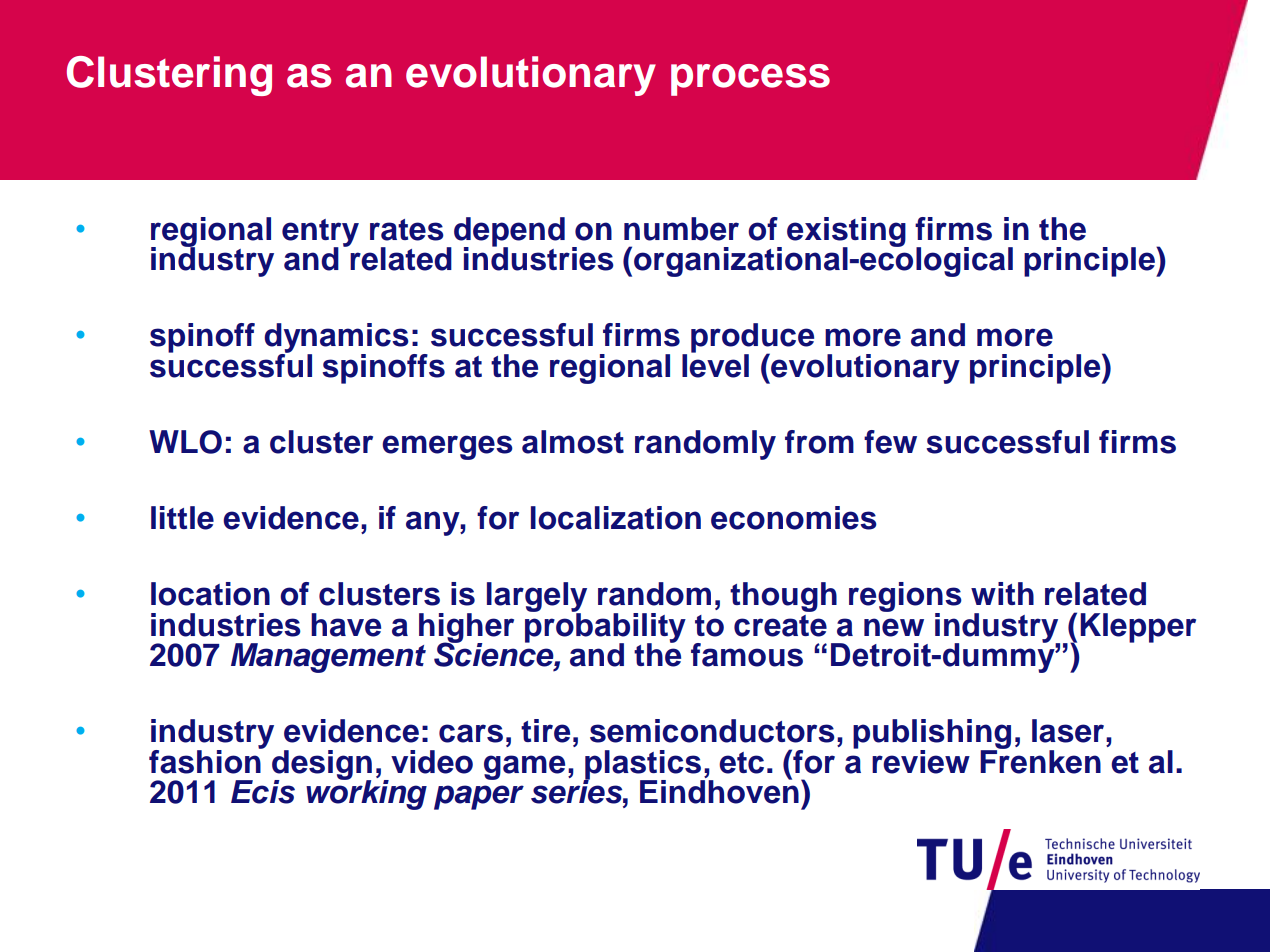 The image size is (1270, 952). What do you see at coordinates (750, 80) in the screenshot?
I see `process` at bounding box center [750, 80].
